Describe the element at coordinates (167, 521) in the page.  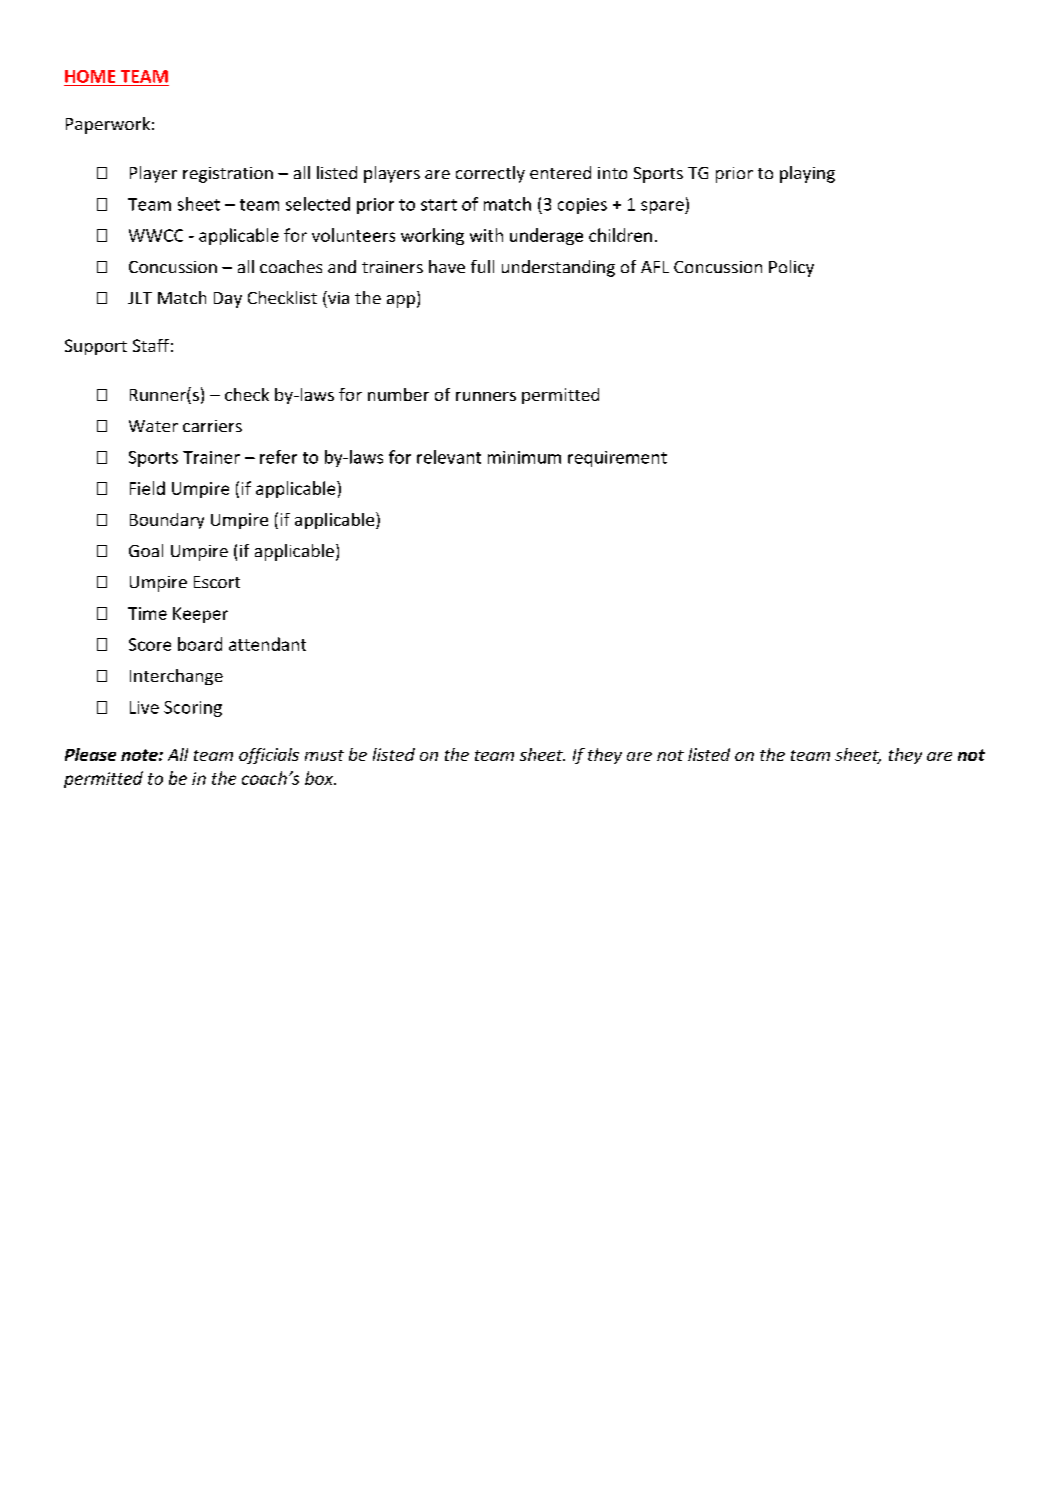
I see `Boundary` at that location.
